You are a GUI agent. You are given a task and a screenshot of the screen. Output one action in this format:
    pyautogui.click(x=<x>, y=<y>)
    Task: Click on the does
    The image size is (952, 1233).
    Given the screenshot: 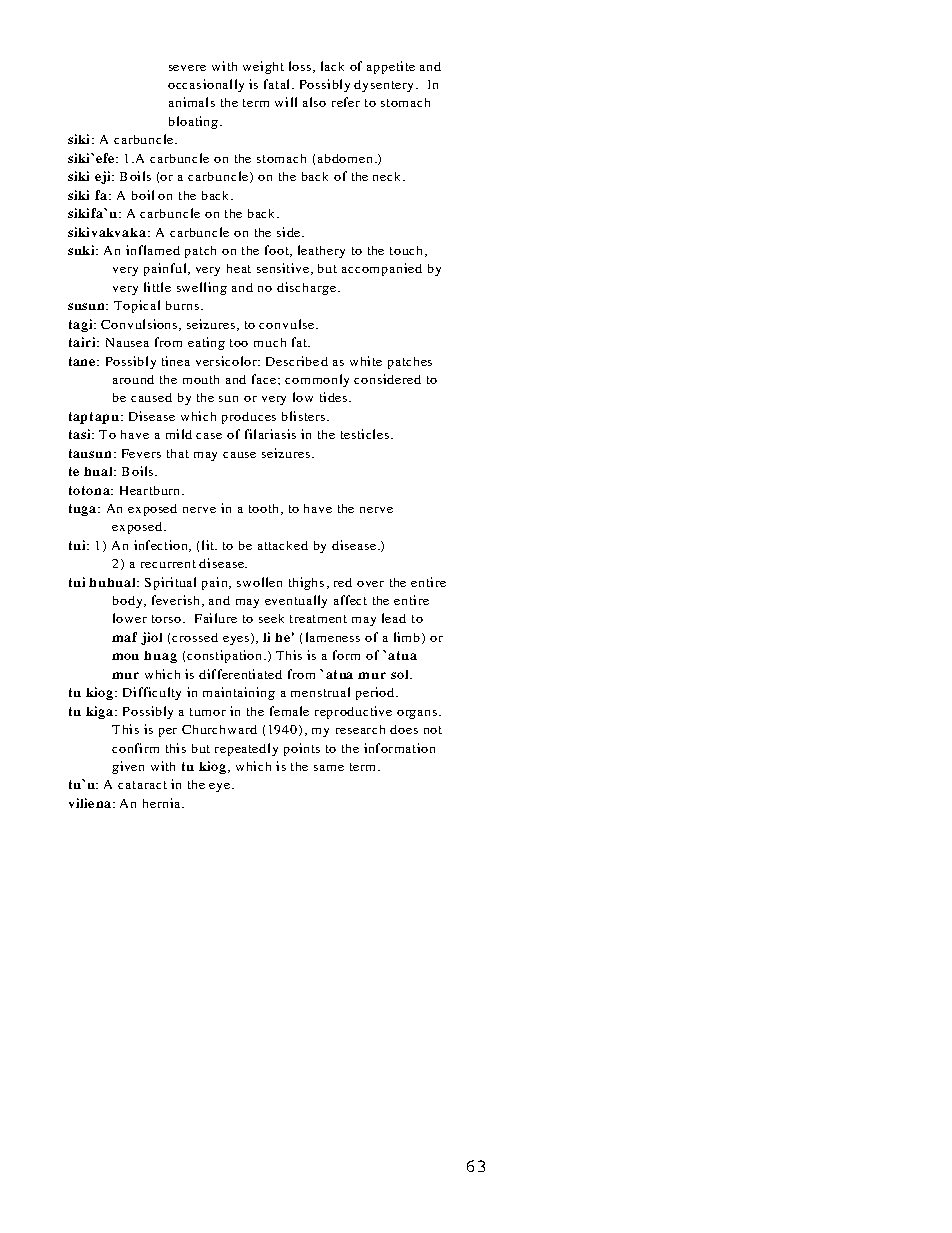 What is the action you would take?
    pyautogui.click(x=404, y=729)
